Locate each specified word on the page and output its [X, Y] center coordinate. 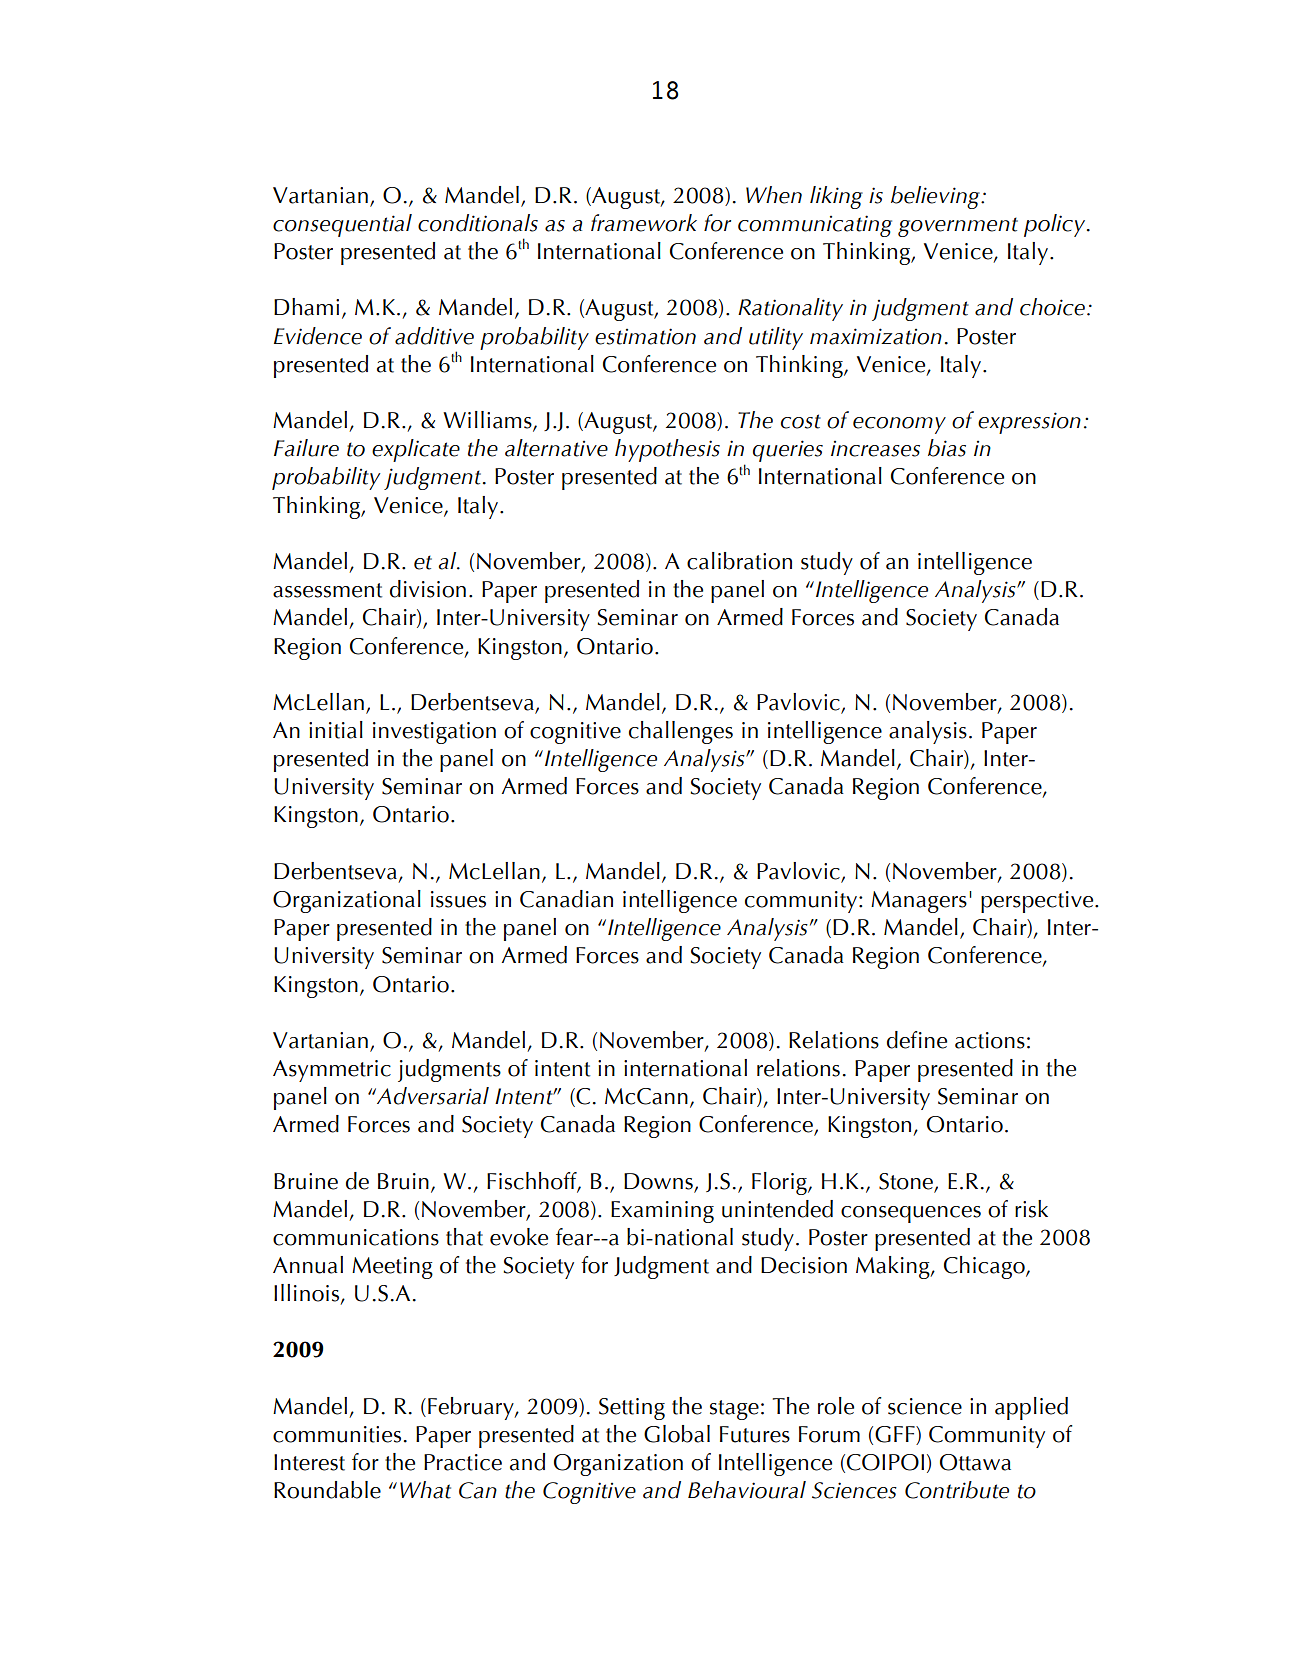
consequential [342, 225]
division [428, 589]
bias [947, 448]
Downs [658, 1181]
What [425, 1490]
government [958, 227]
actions [990, 1040]
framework [644, 223]
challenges [681, 732]
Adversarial [432, 1096]
